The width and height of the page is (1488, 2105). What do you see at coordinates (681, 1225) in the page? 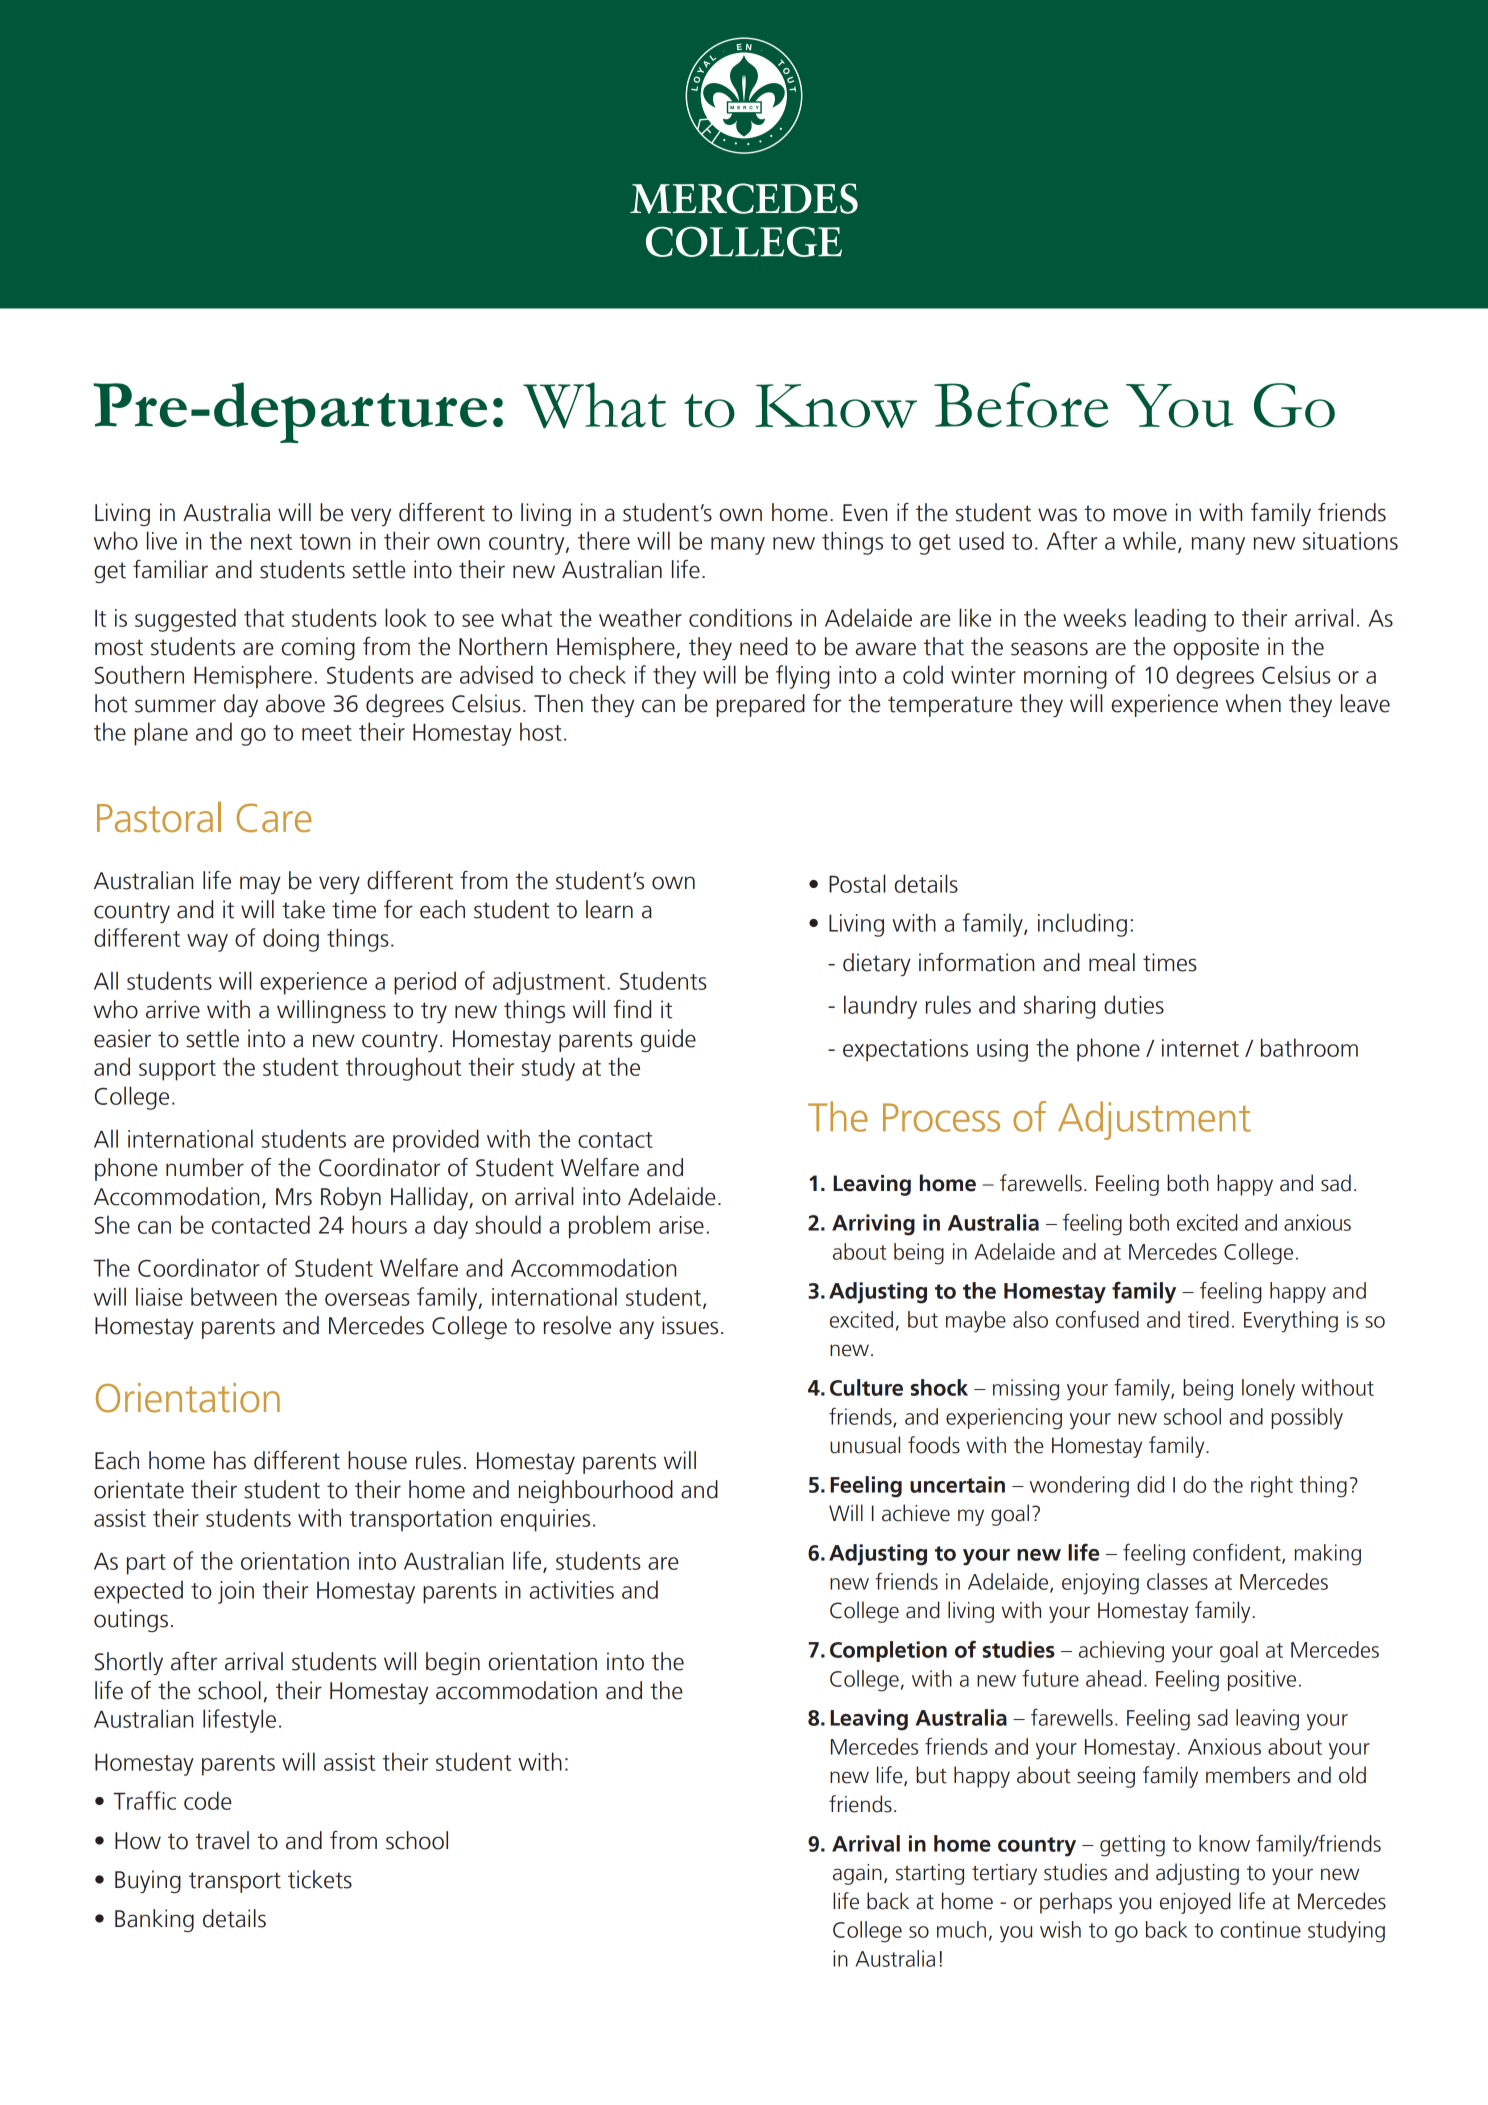
I see `arise` at bounding box center [681, 1225].
